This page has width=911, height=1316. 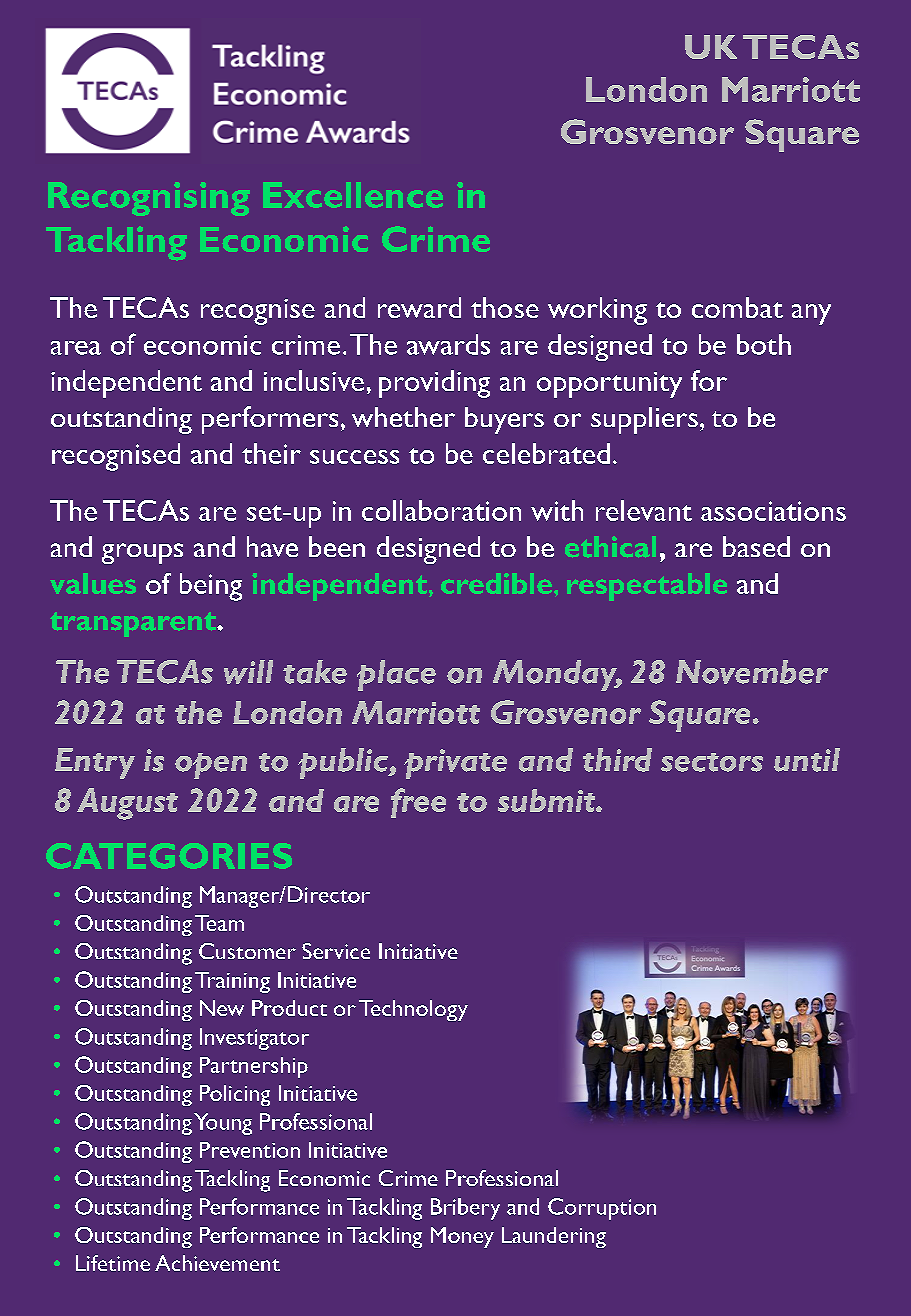 What do you see at coordinates (113, 1263) in the page?
I see `Lifetime` at bounding box center [113, 1263].
